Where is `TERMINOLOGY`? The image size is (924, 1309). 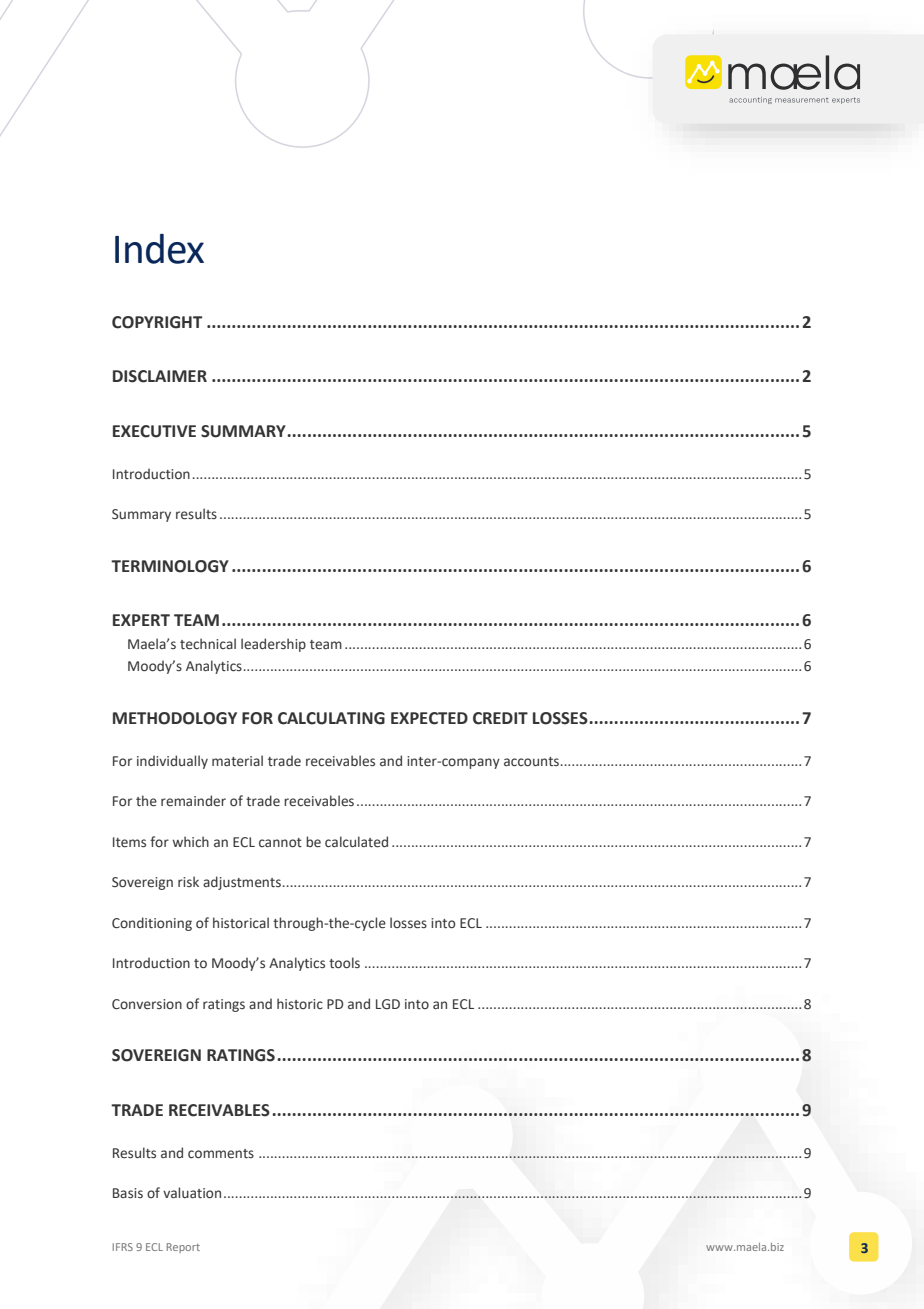
TERMINOLOGY is located at coordinates (170, 566).
